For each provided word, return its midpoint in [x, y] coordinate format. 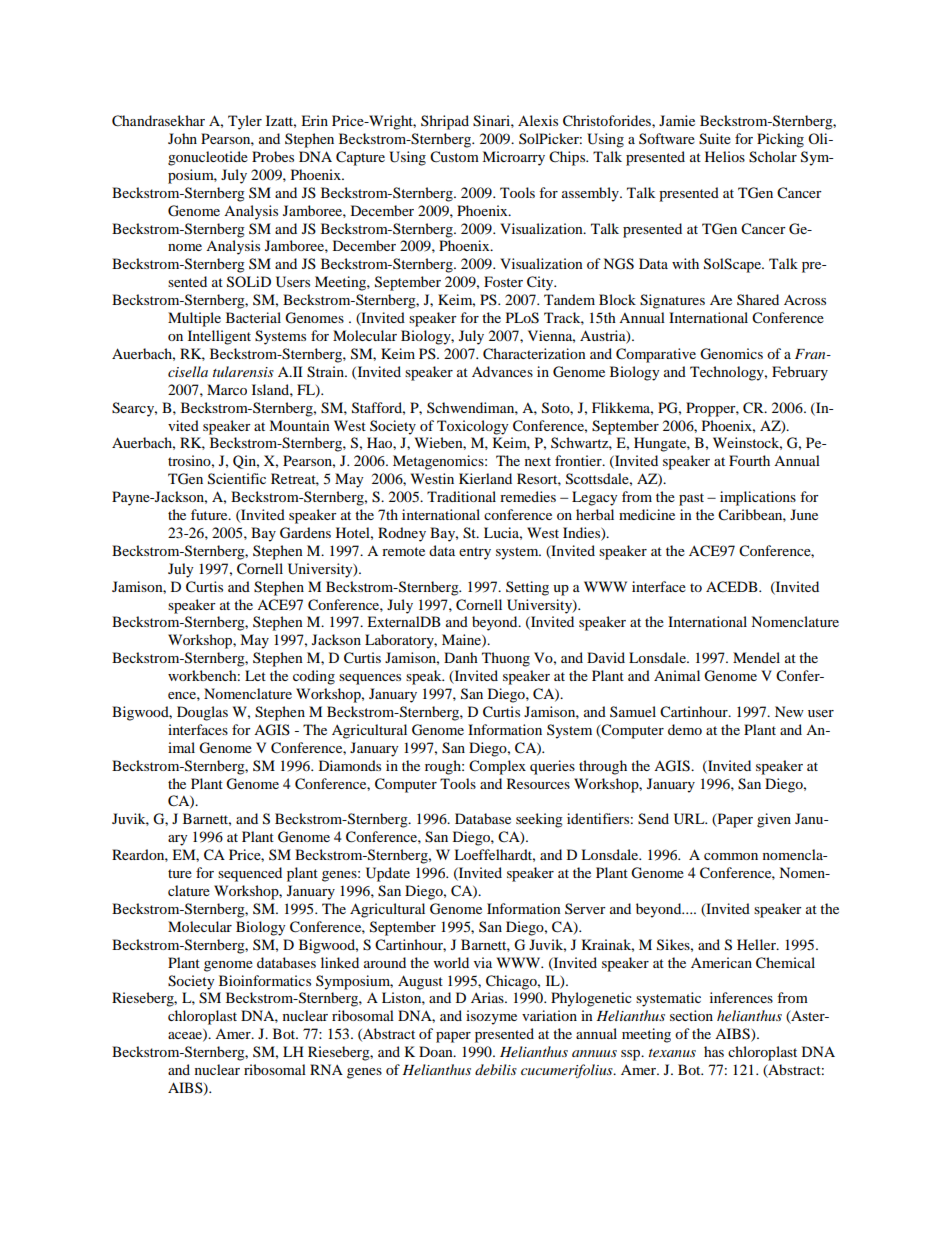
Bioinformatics [265, 980]
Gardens [305, 533]
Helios [725, 156]
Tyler [245, 122]
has [714, 1051]
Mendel [756, 657]
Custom [454, 157]
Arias [488, 997]
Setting [527, 588]
